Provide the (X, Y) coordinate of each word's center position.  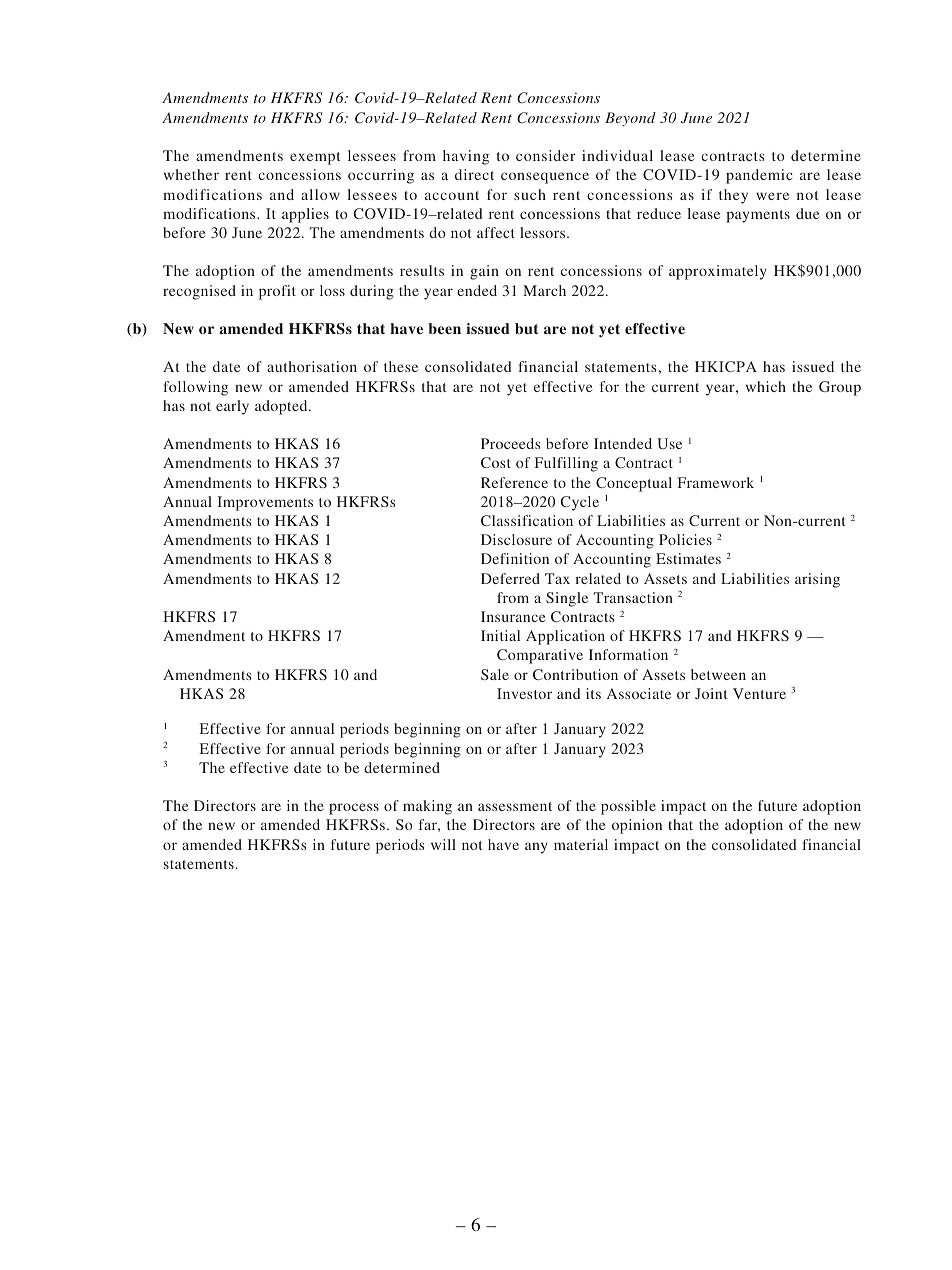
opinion (637, 826)
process (354, 809)
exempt (315, 158)
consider (546, 155)
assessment (515, 806)
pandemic (759, 176)
